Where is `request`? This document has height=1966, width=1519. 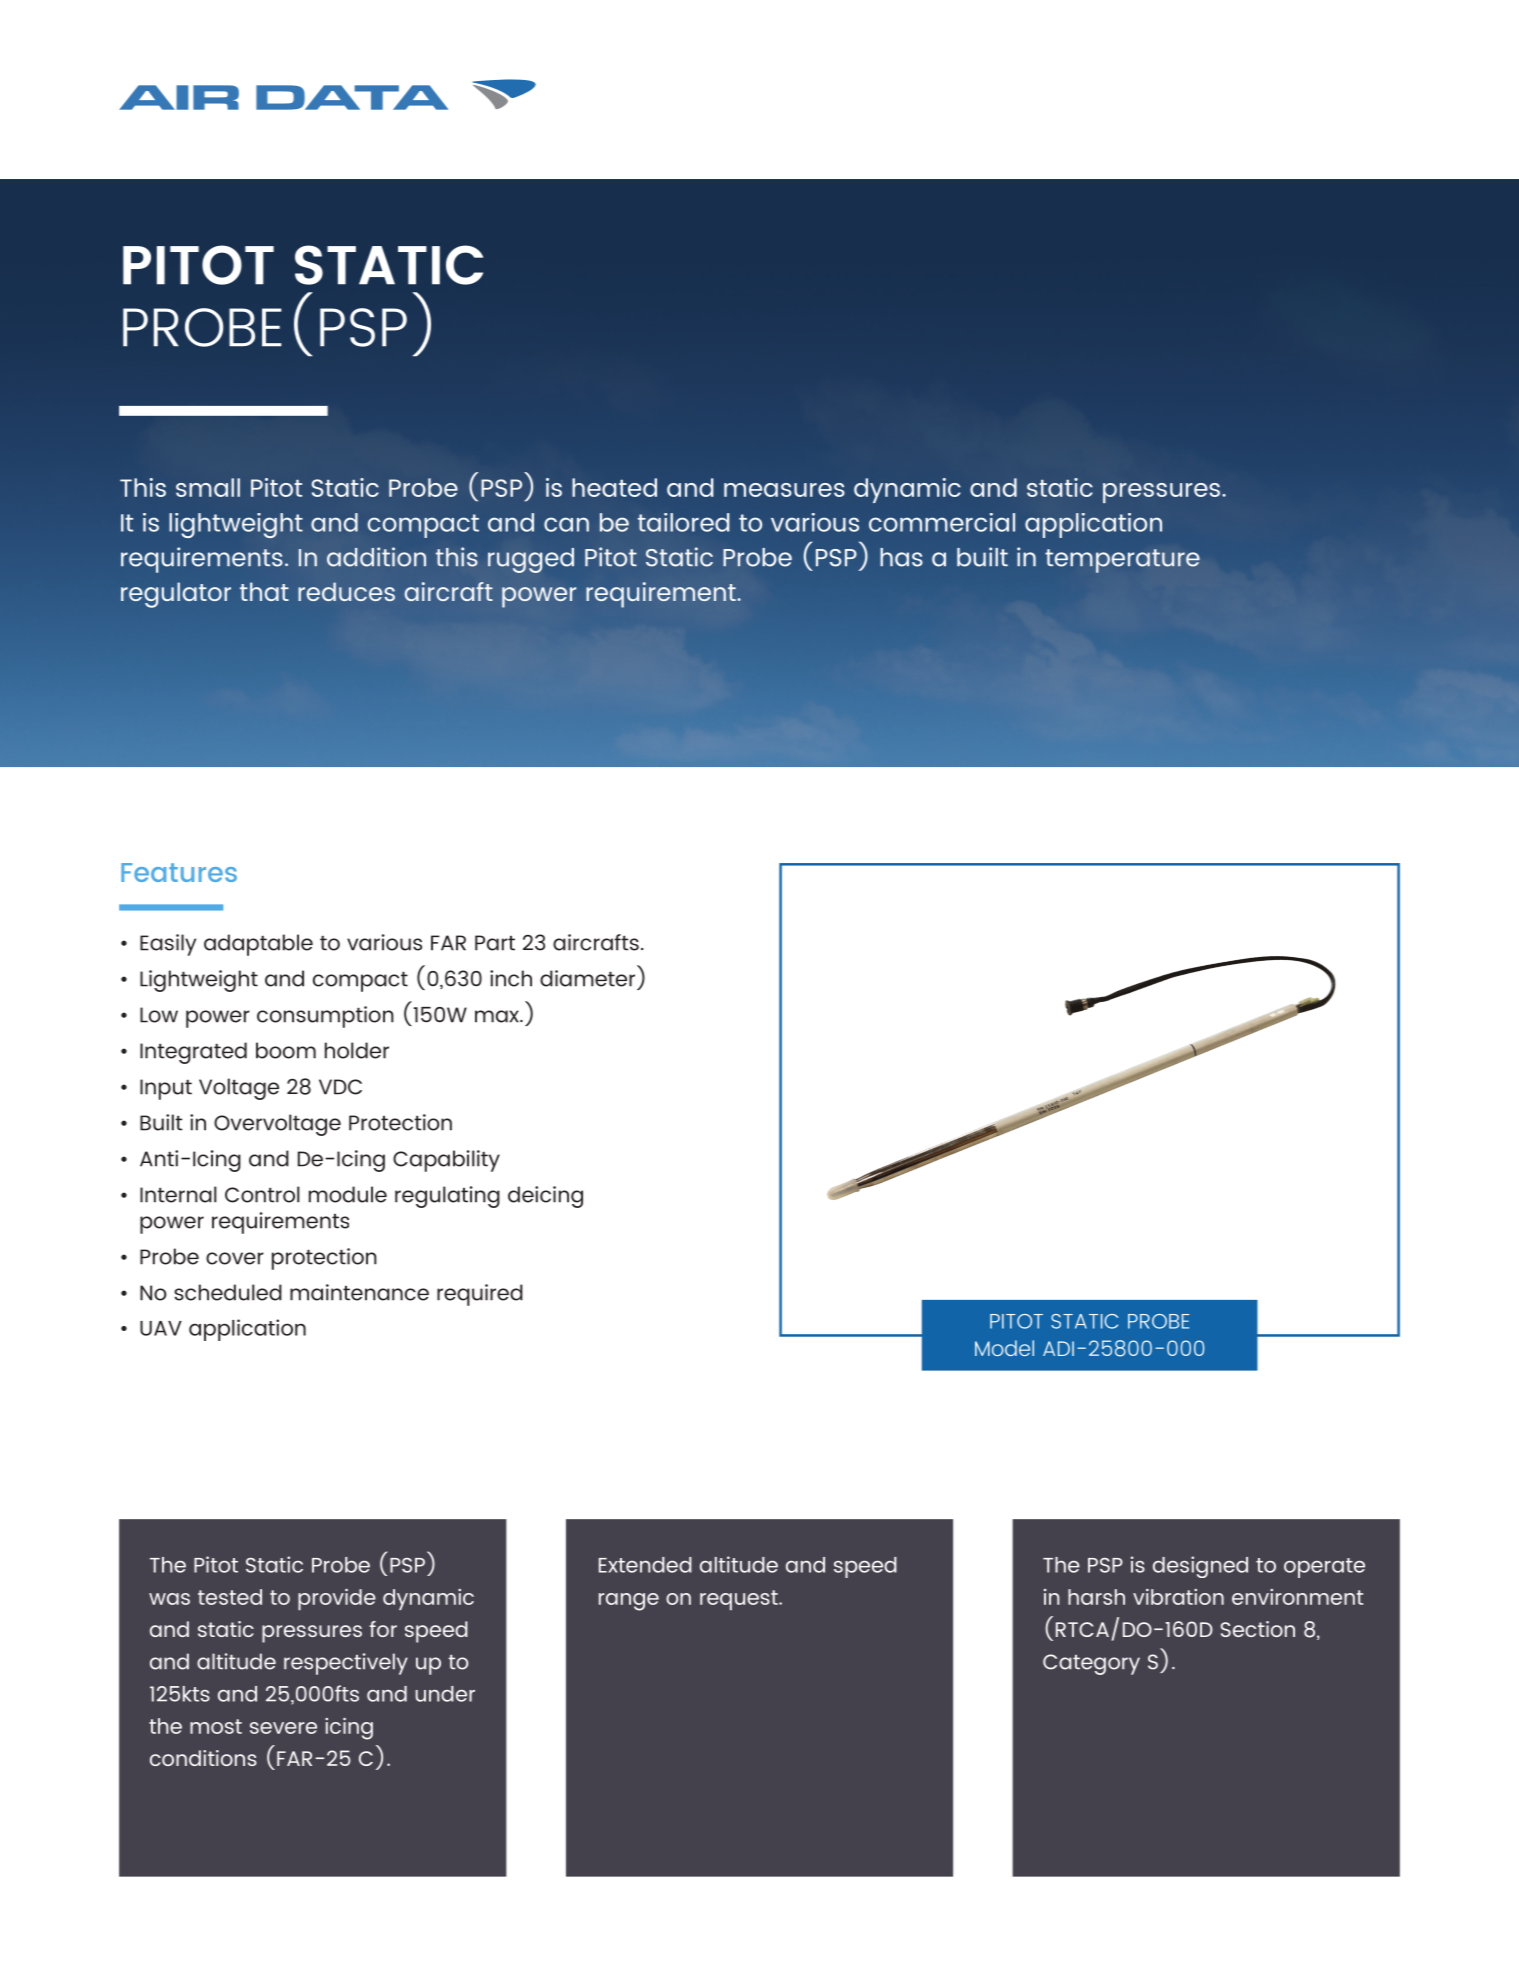 request is located at coordinates (740, 1600).
